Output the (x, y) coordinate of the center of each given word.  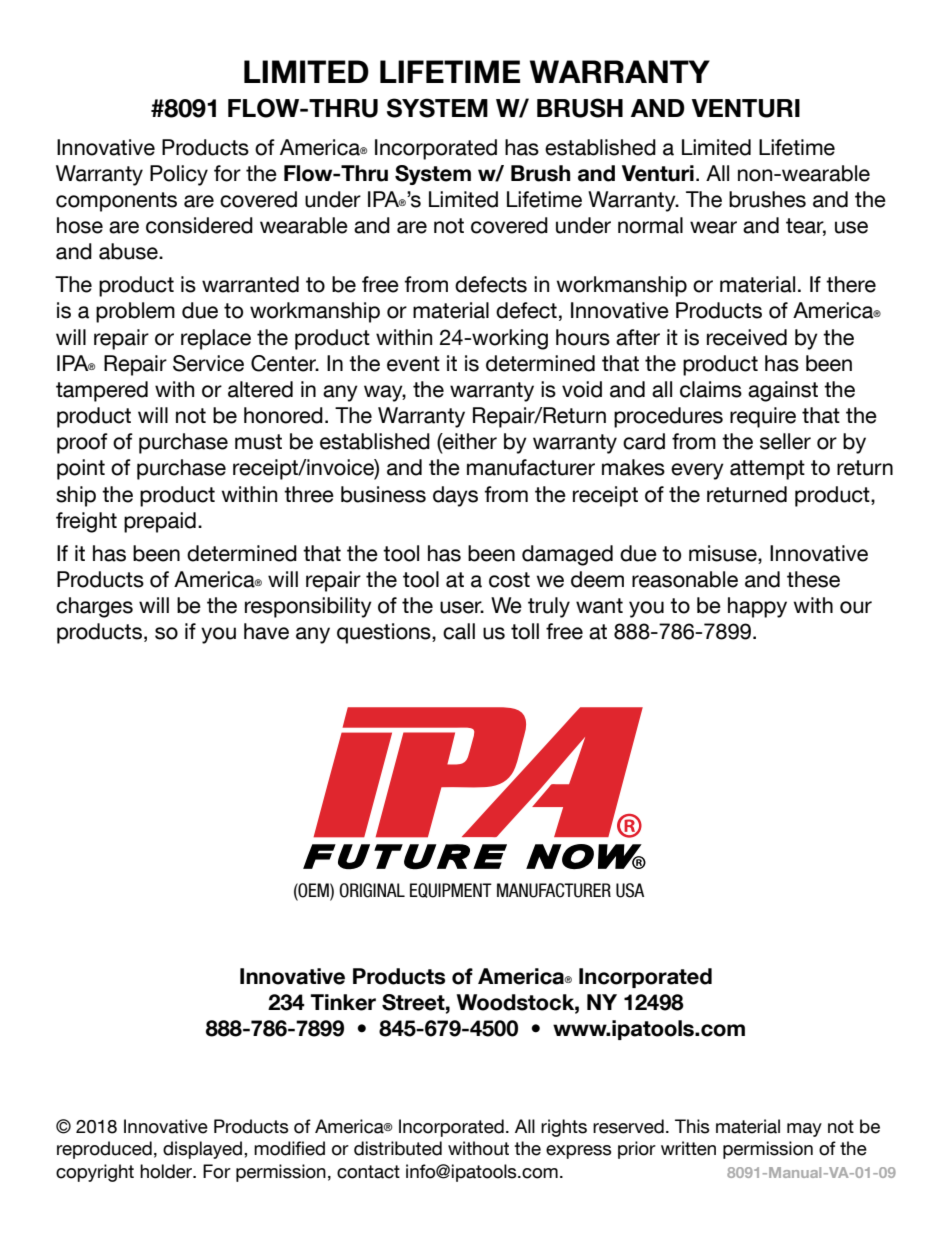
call (459, 631)
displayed (204, 1150)
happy (757, 607)
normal (650, 225)
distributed (398, 1148)
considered (199, 225)
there (851, 284)
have (266, 631)
